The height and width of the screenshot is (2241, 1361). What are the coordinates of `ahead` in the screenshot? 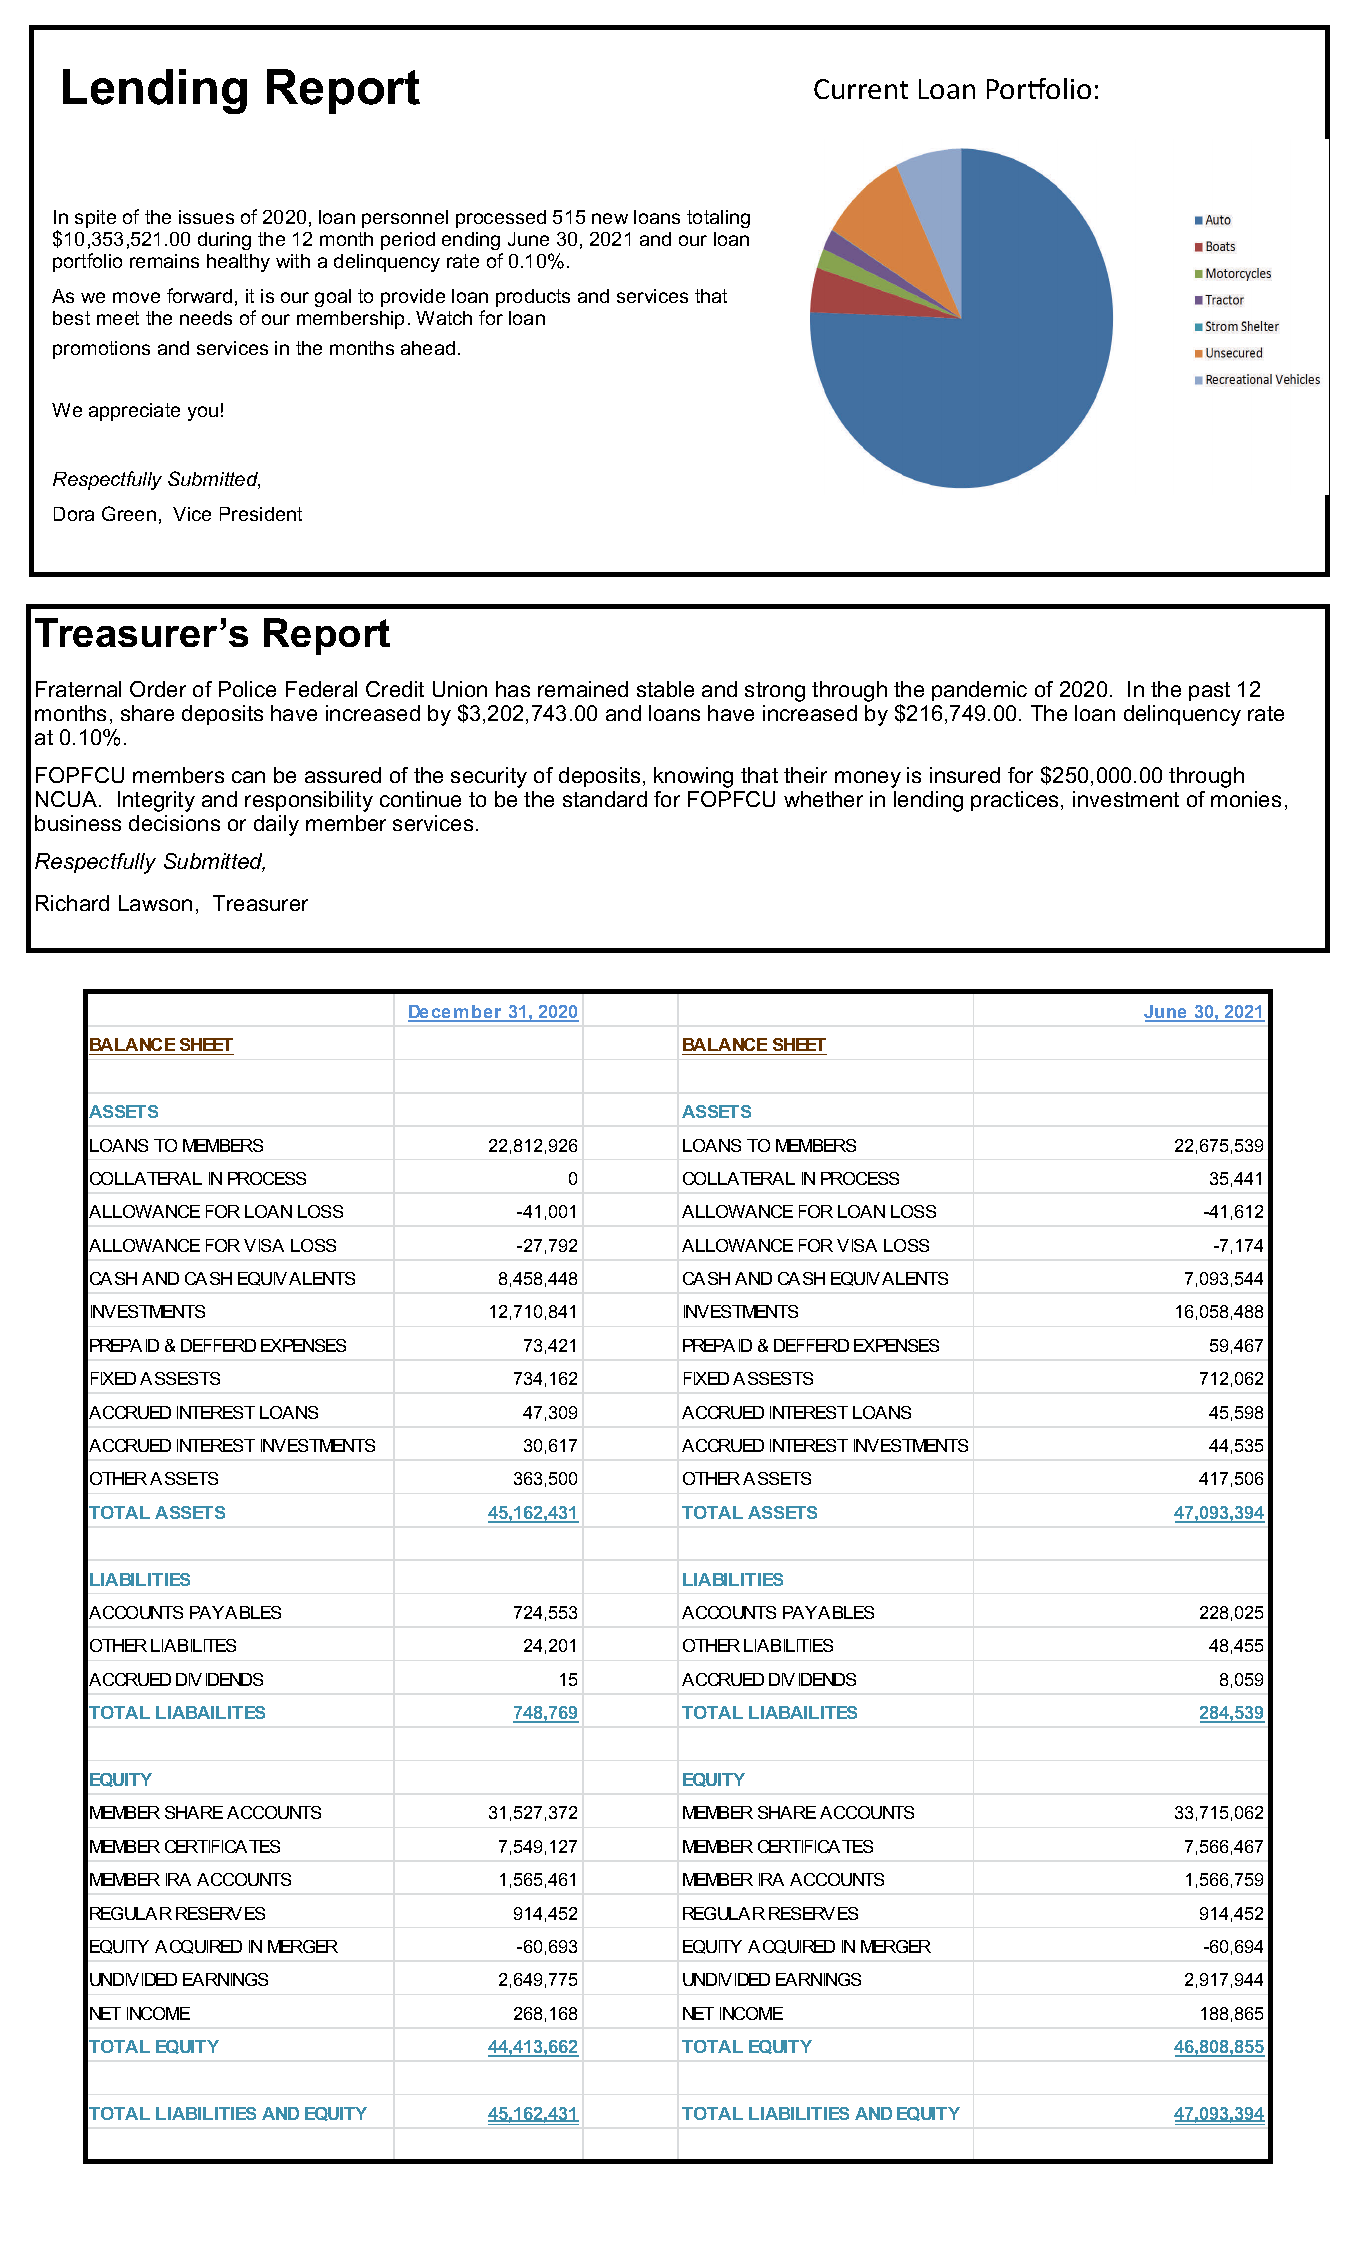 It's located at (428, 348).
